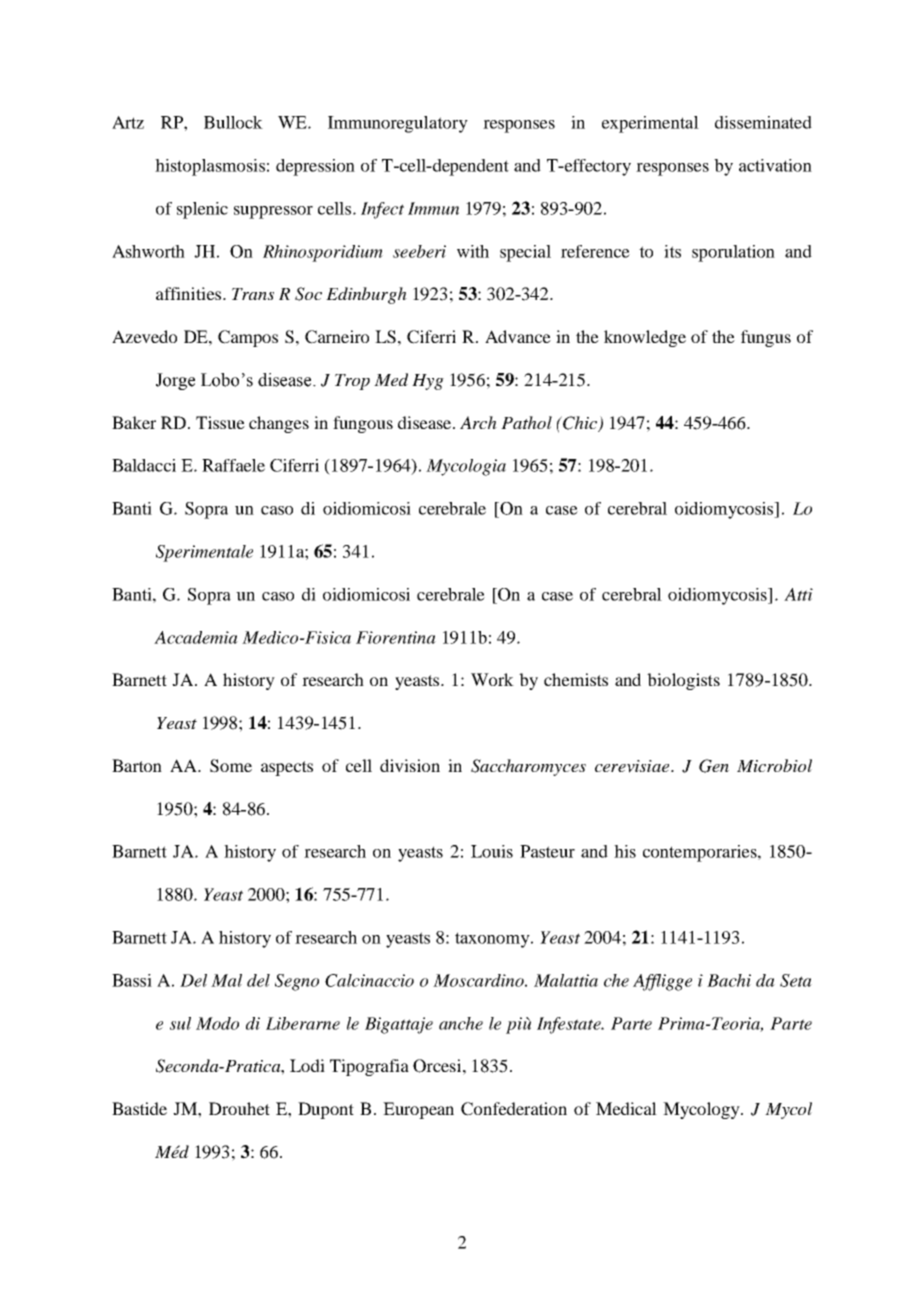 The height and width of the page is (1308, 924). Describe the element at coordinates (231, 766) in the page. I see `Some` at that location.
